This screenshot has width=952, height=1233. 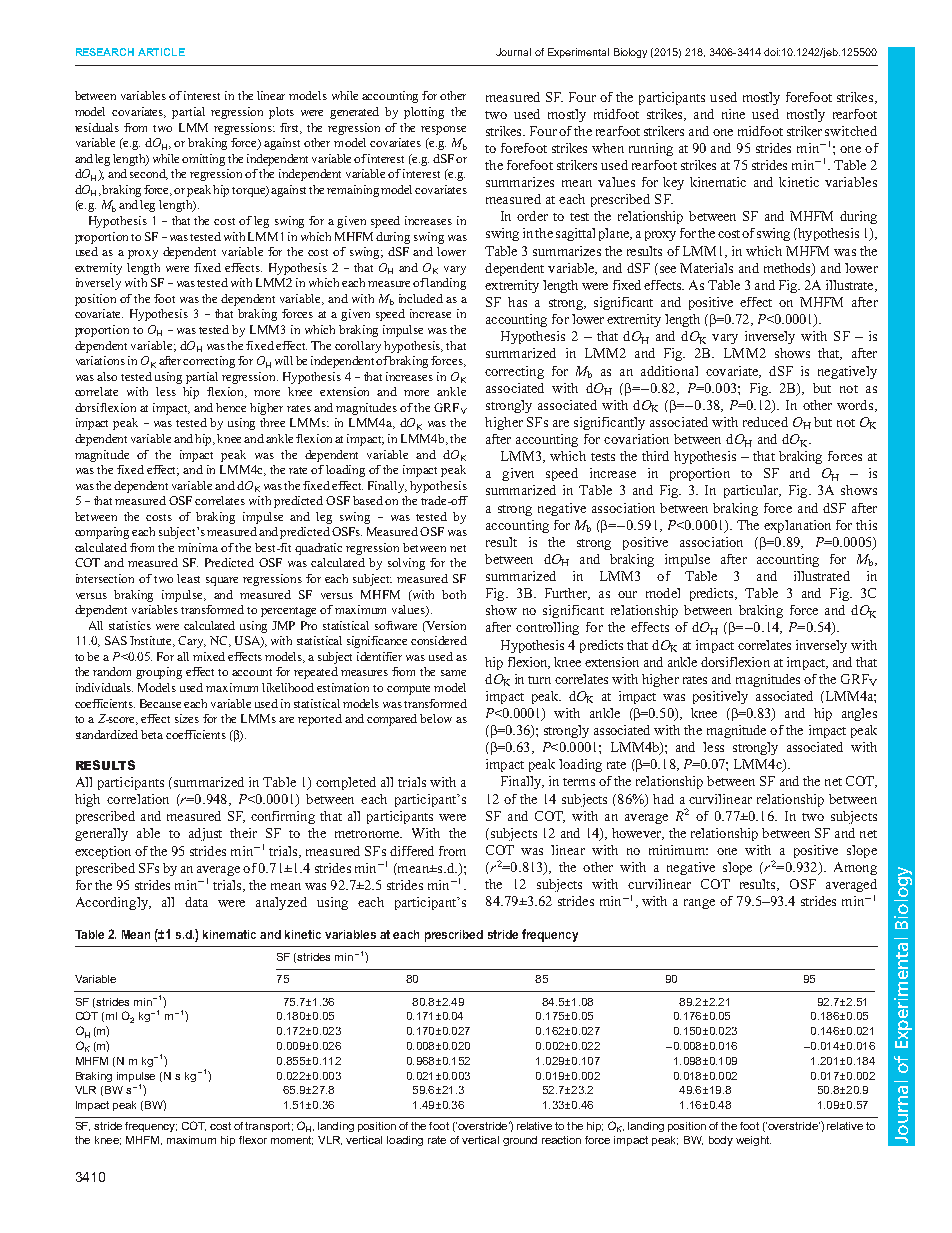 I want to click on nine, so click(x=733, y=114).
